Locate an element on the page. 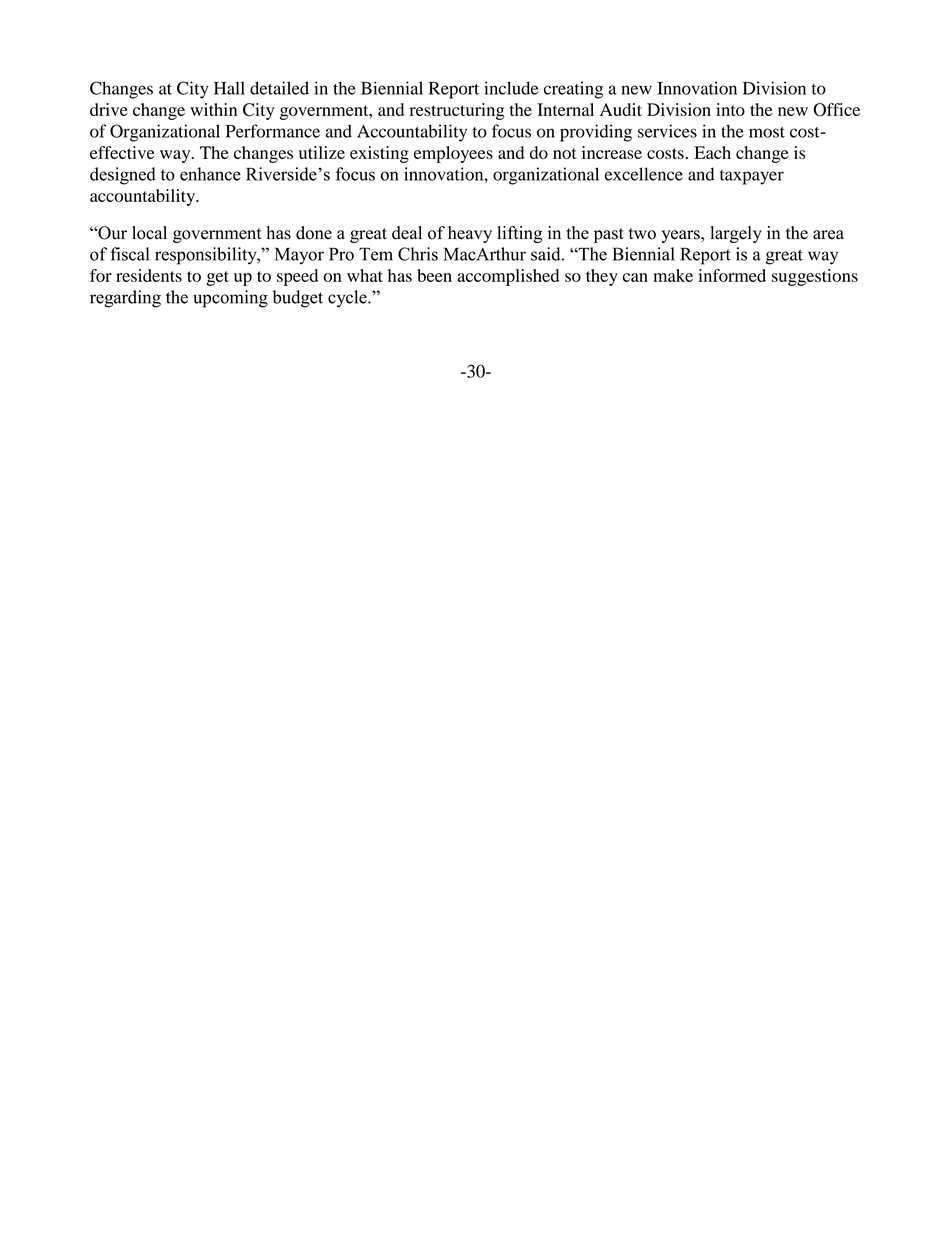  excellence is located at coordinates (644, 174).
